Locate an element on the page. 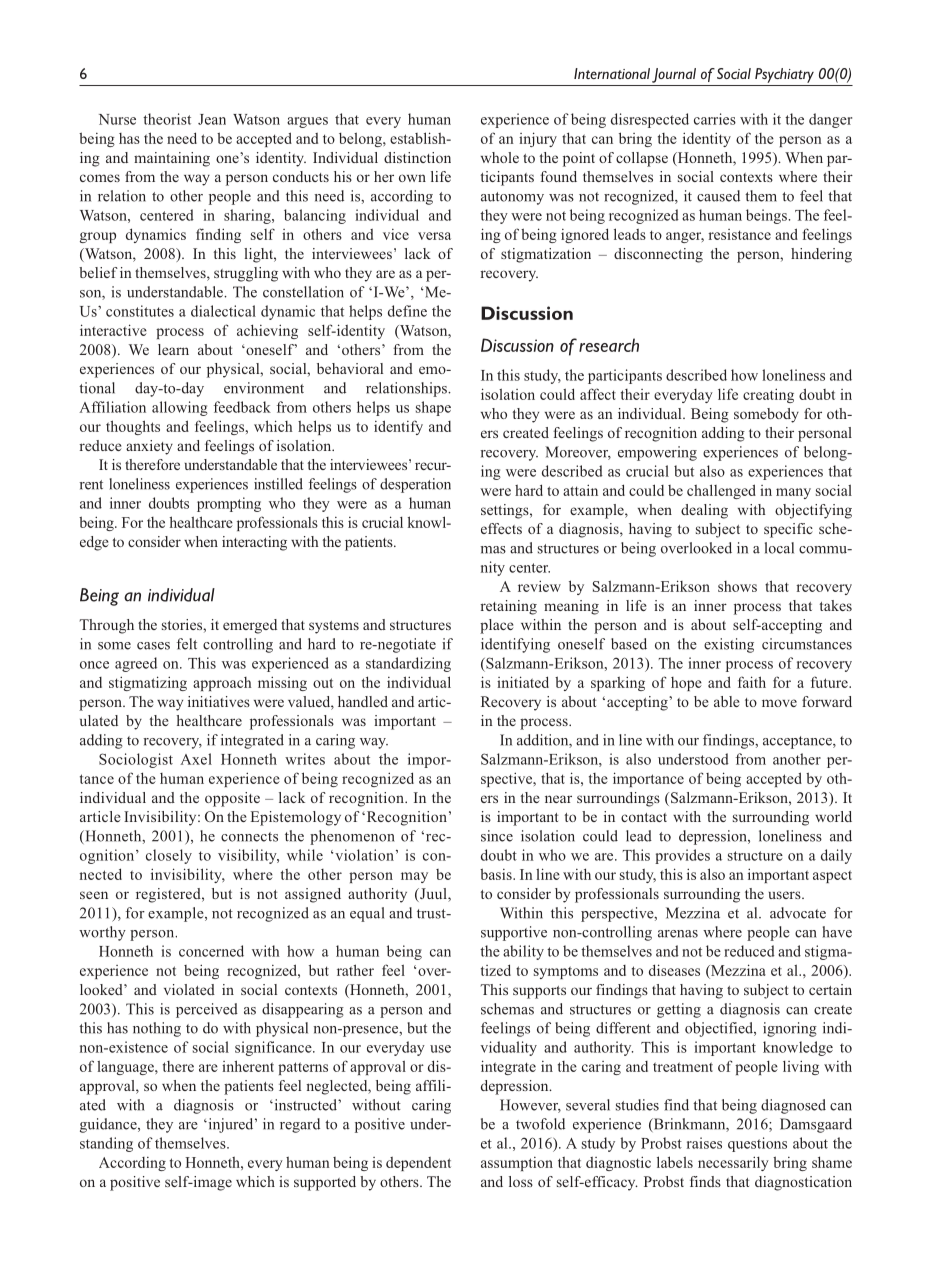 The width and height of the document is (952, 1270). anxiety is located at coordinates (149, 447).
